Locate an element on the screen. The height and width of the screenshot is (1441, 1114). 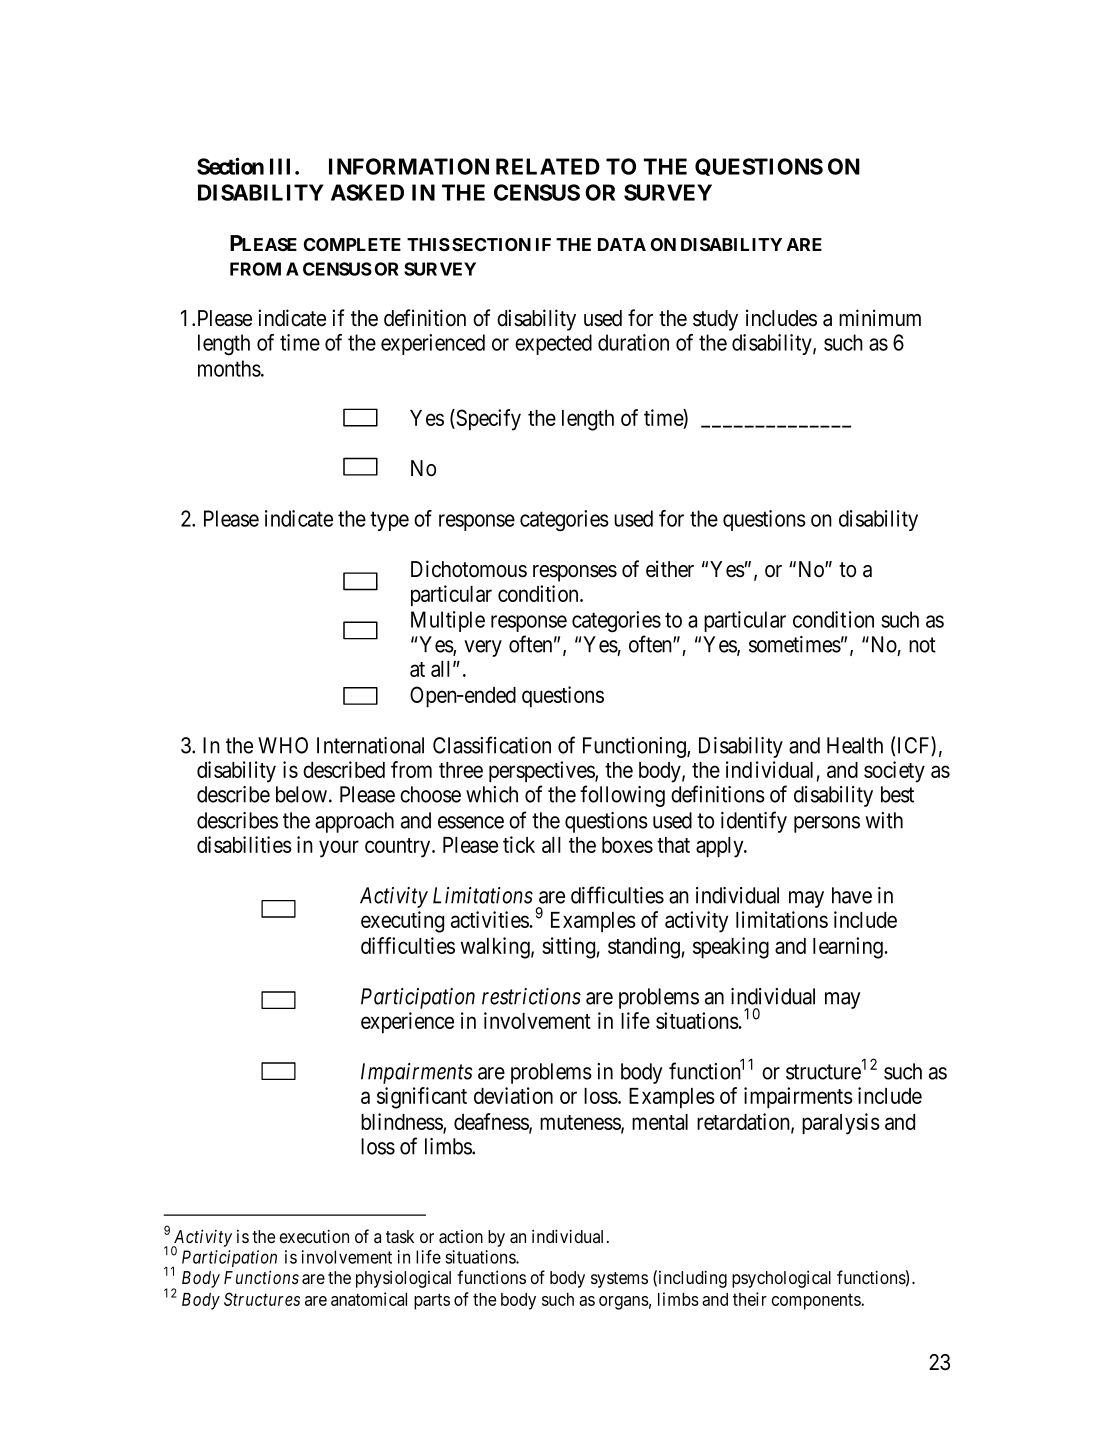
III is located at coordinates (283, 166).
